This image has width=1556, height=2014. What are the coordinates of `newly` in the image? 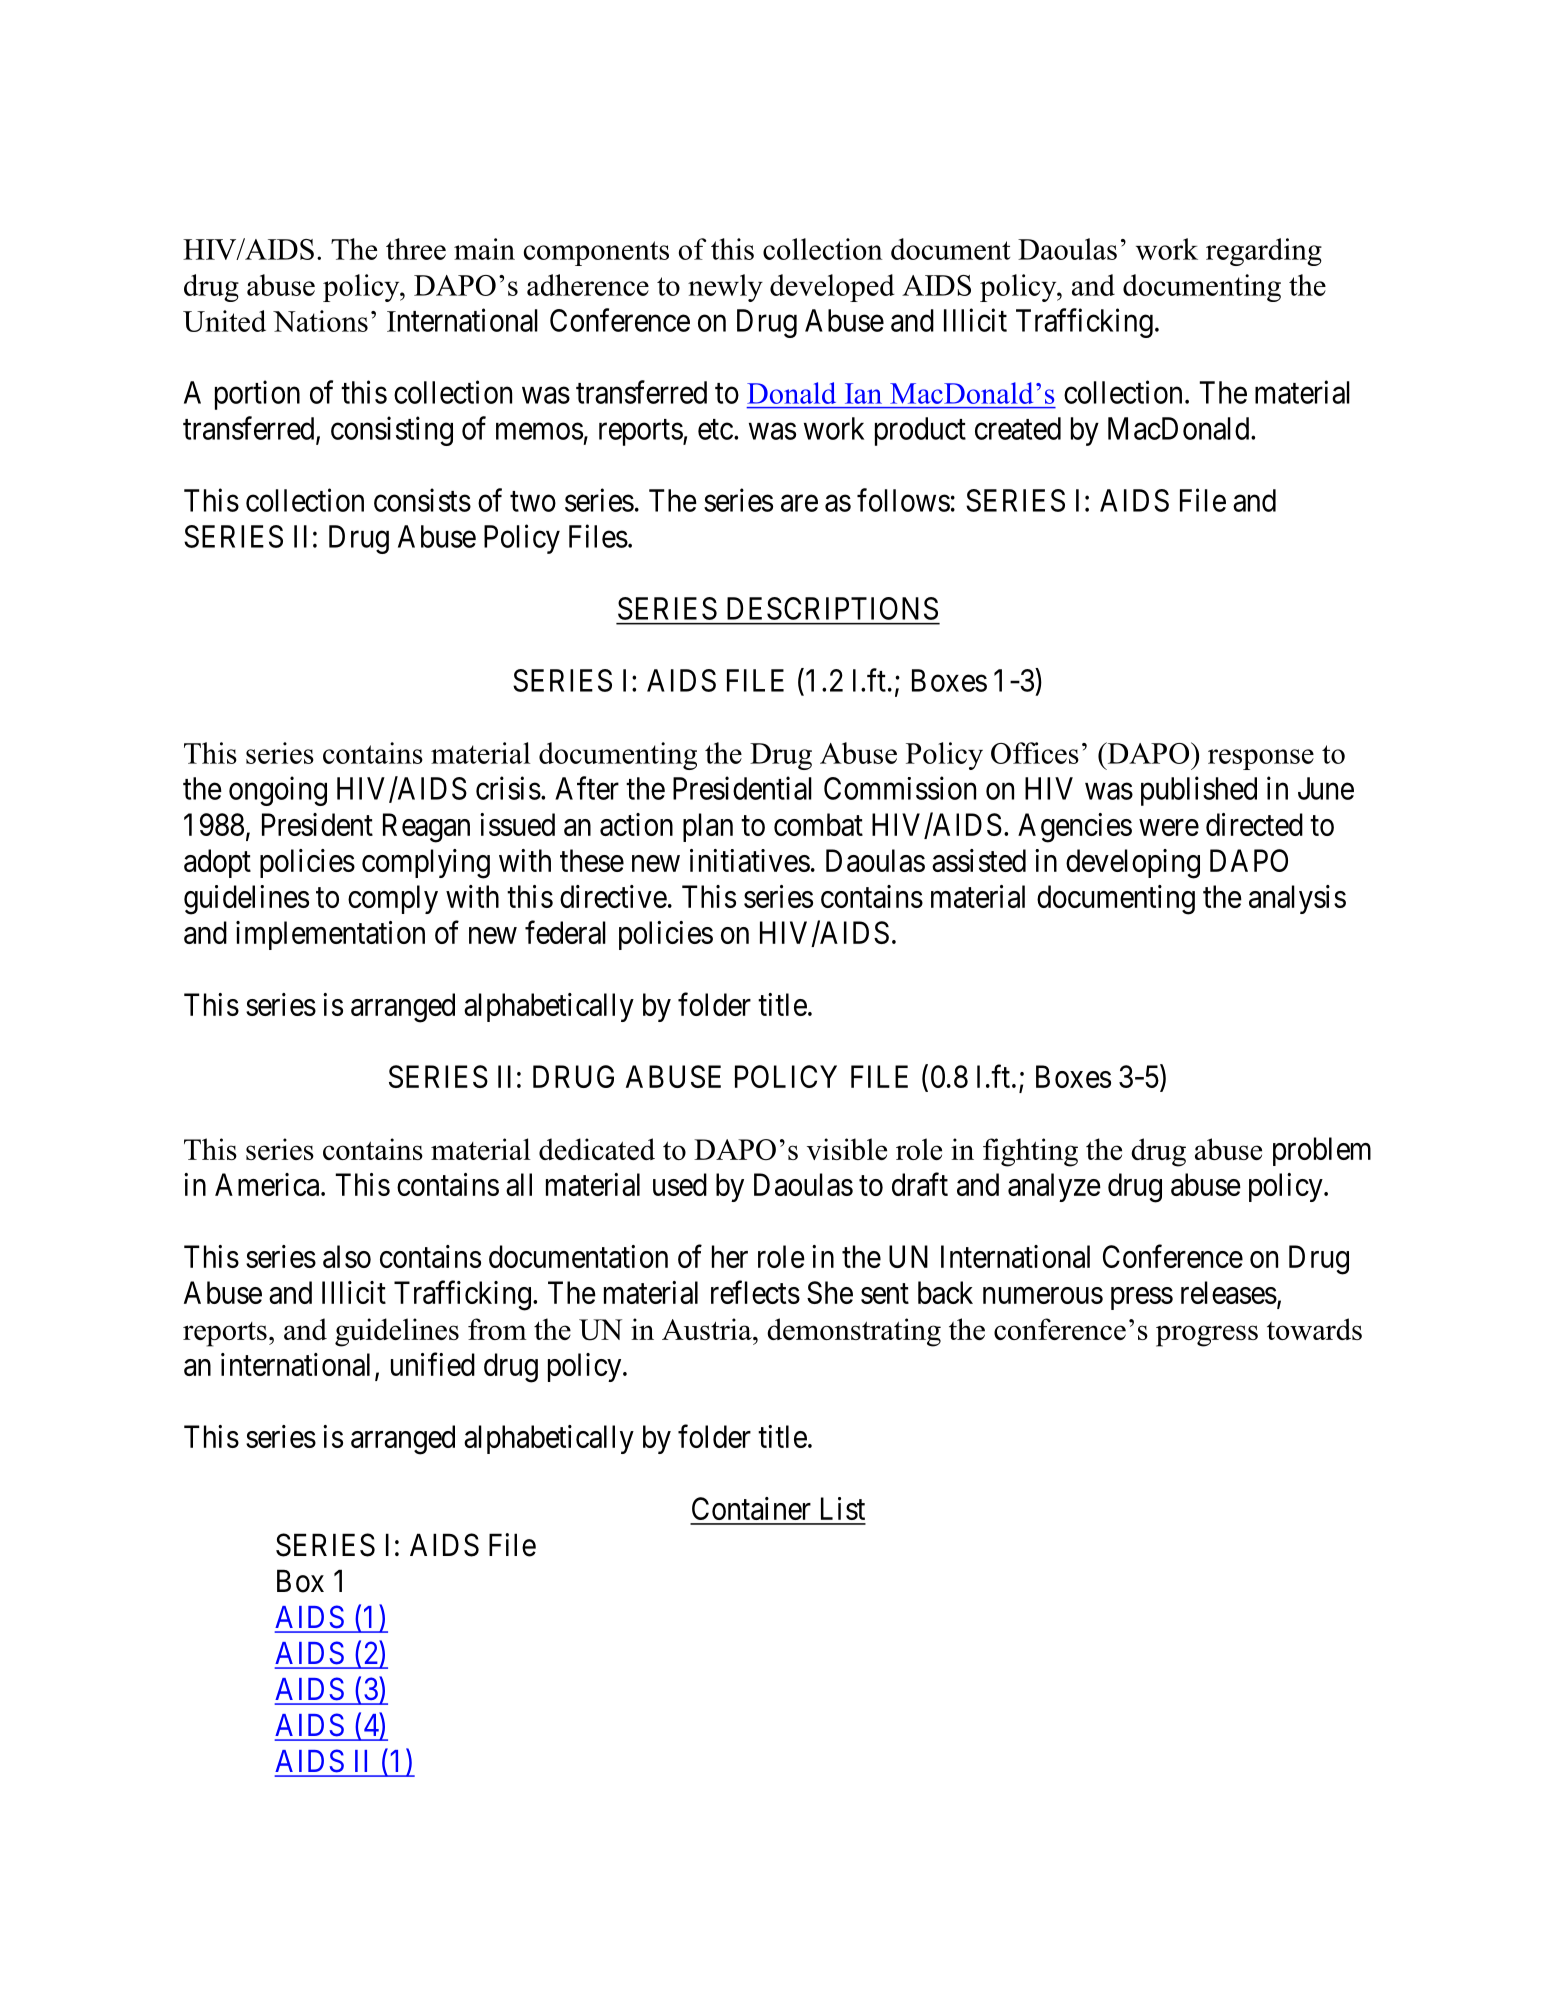 It's located at (725, 288).
